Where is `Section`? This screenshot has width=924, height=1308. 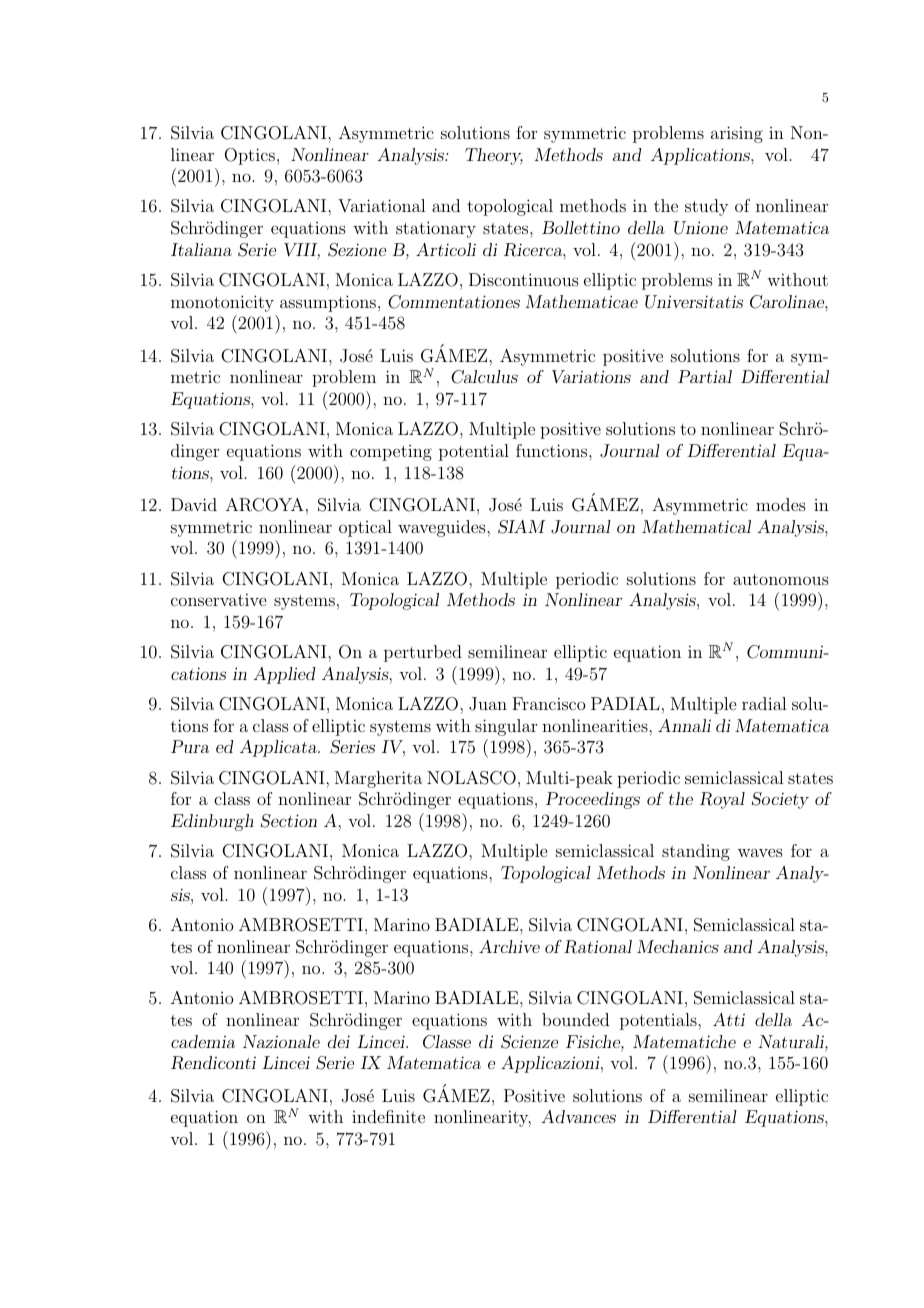
Section is located at coordinates (289, 821).
